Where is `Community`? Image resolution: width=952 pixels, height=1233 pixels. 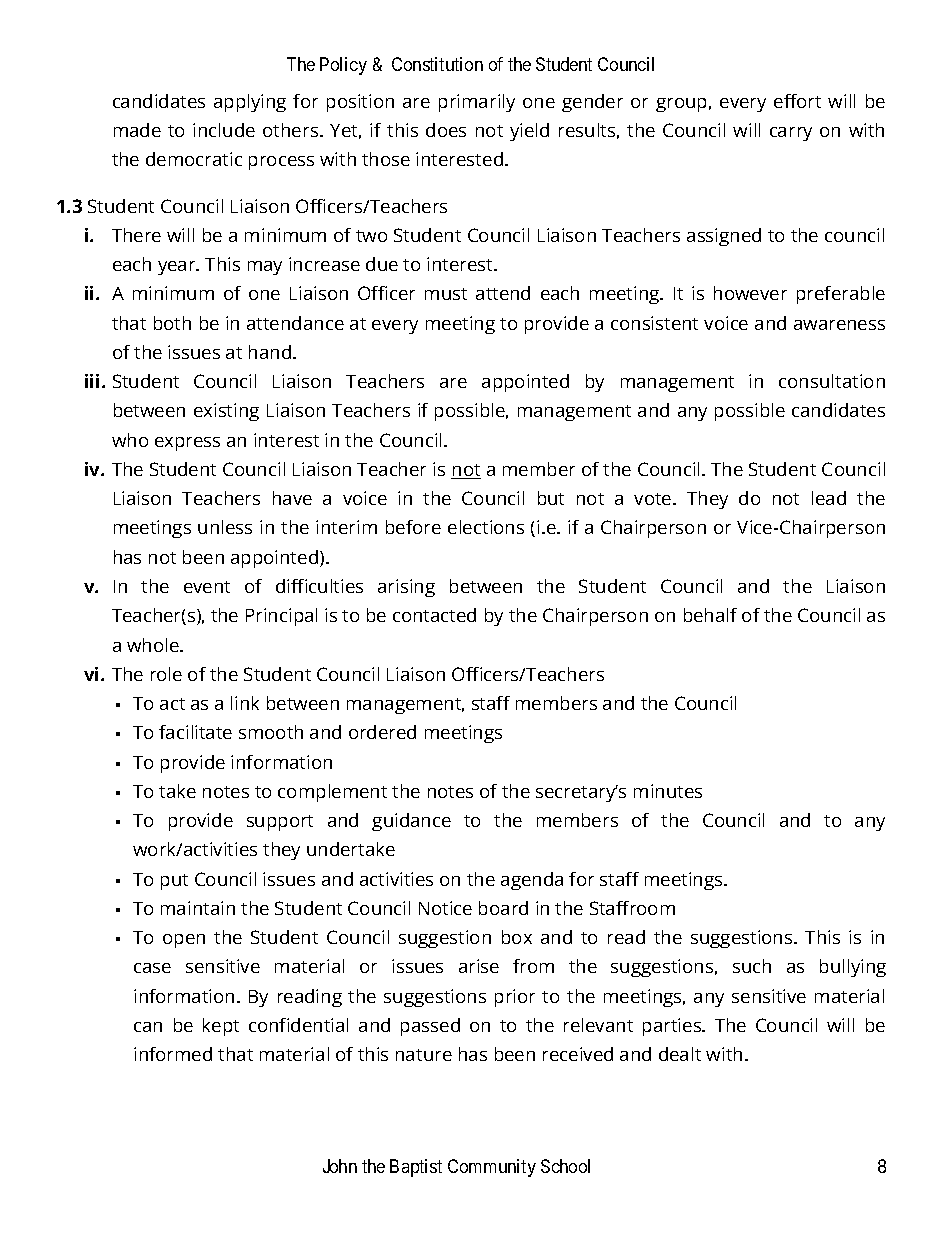
Community is located at coordinates (492, 1168).
